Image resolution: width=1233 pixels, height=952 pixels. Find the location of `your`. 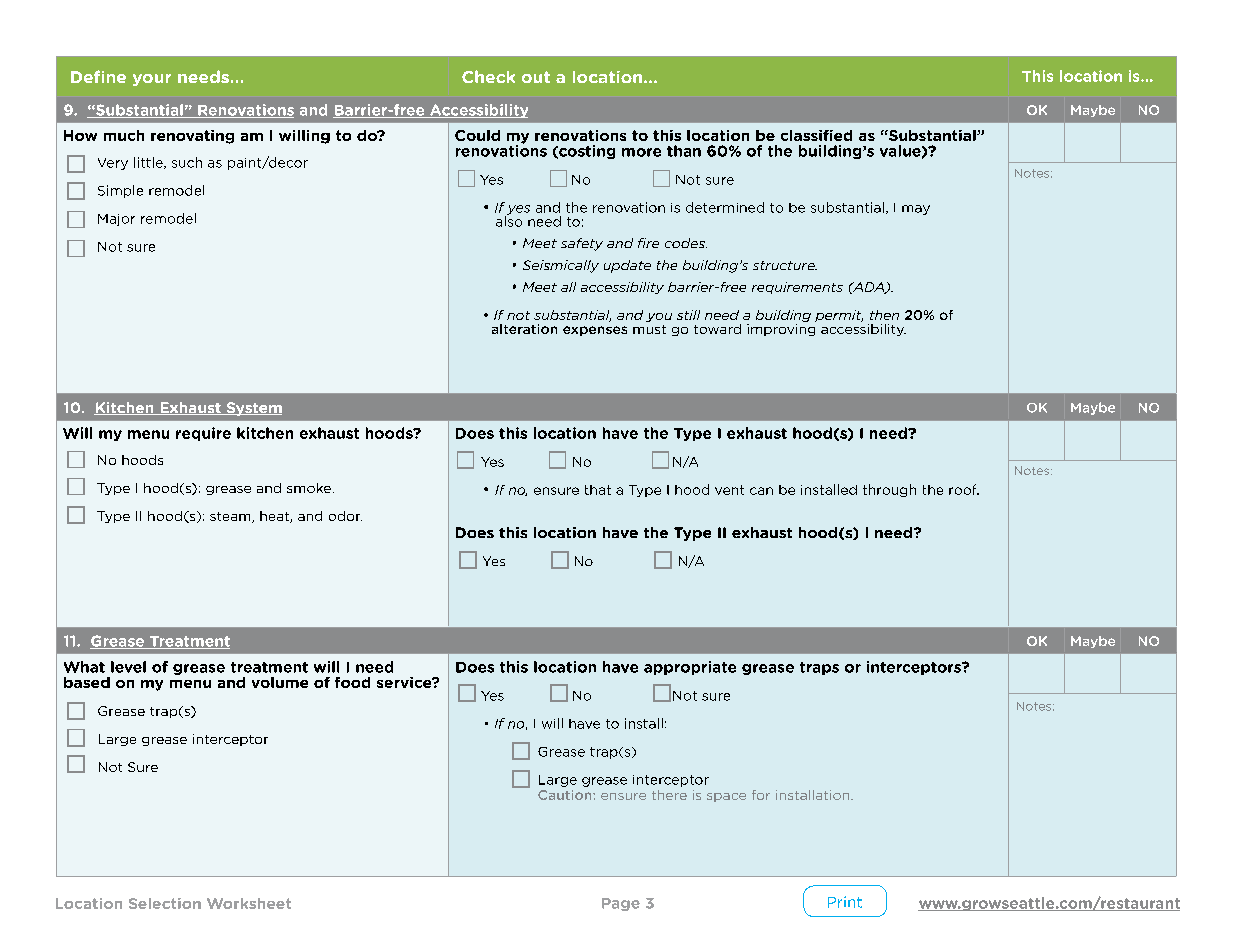

your is located at coordinates (152, 80).
